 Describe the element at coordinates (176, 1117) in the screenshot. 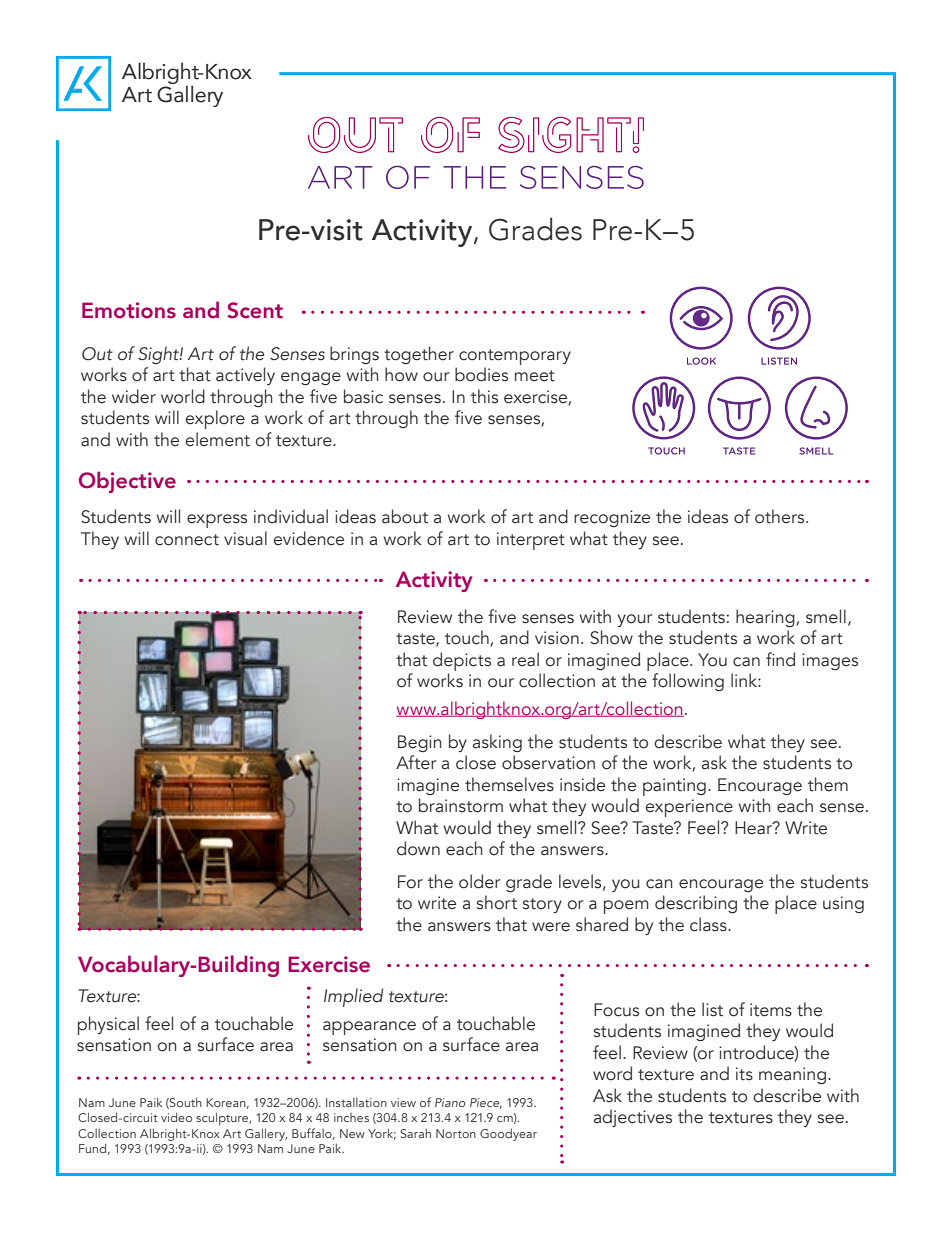

I see `video` at that location.
